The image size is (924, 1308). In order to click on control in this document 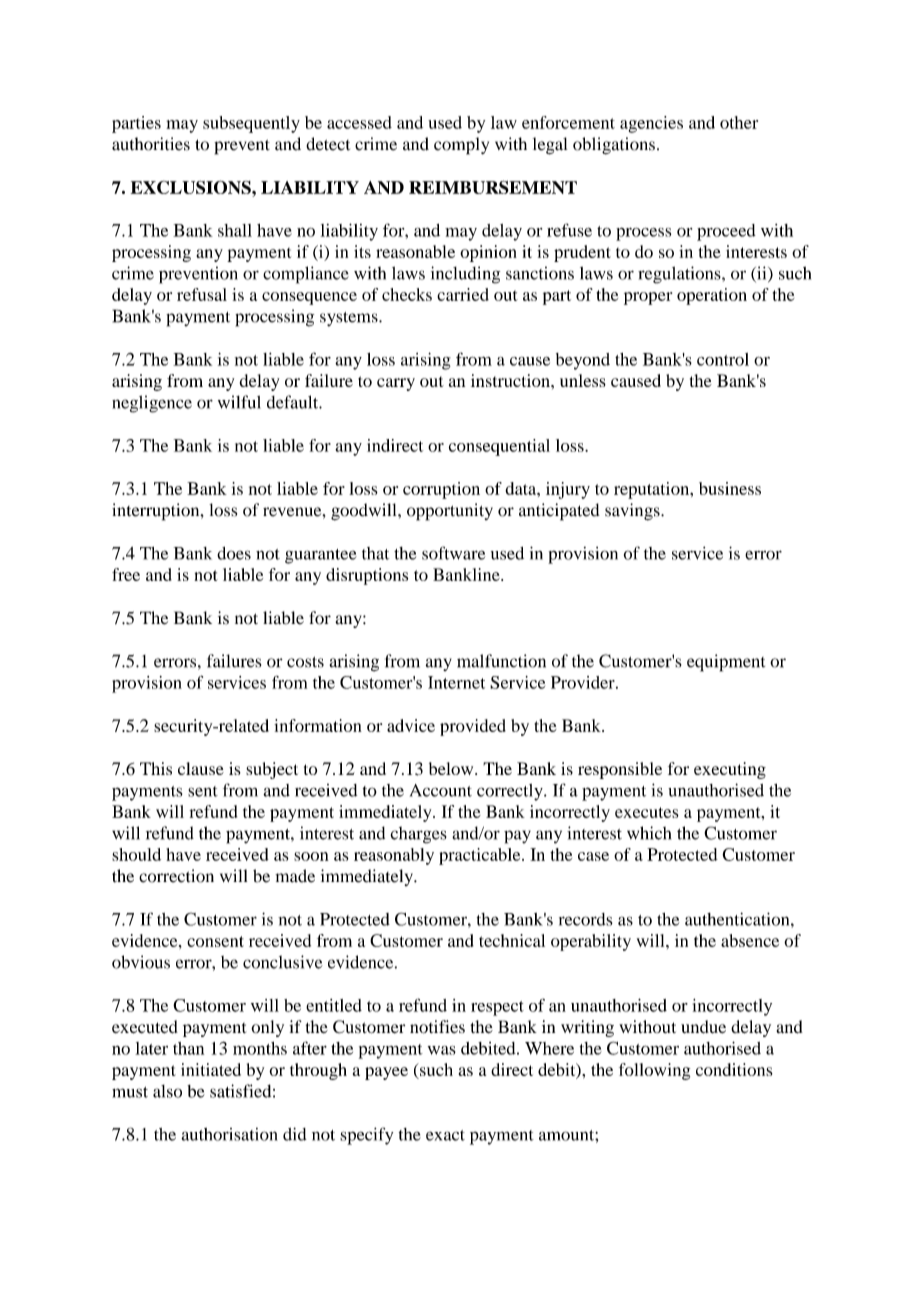, I will do `click(723, 359)`.
